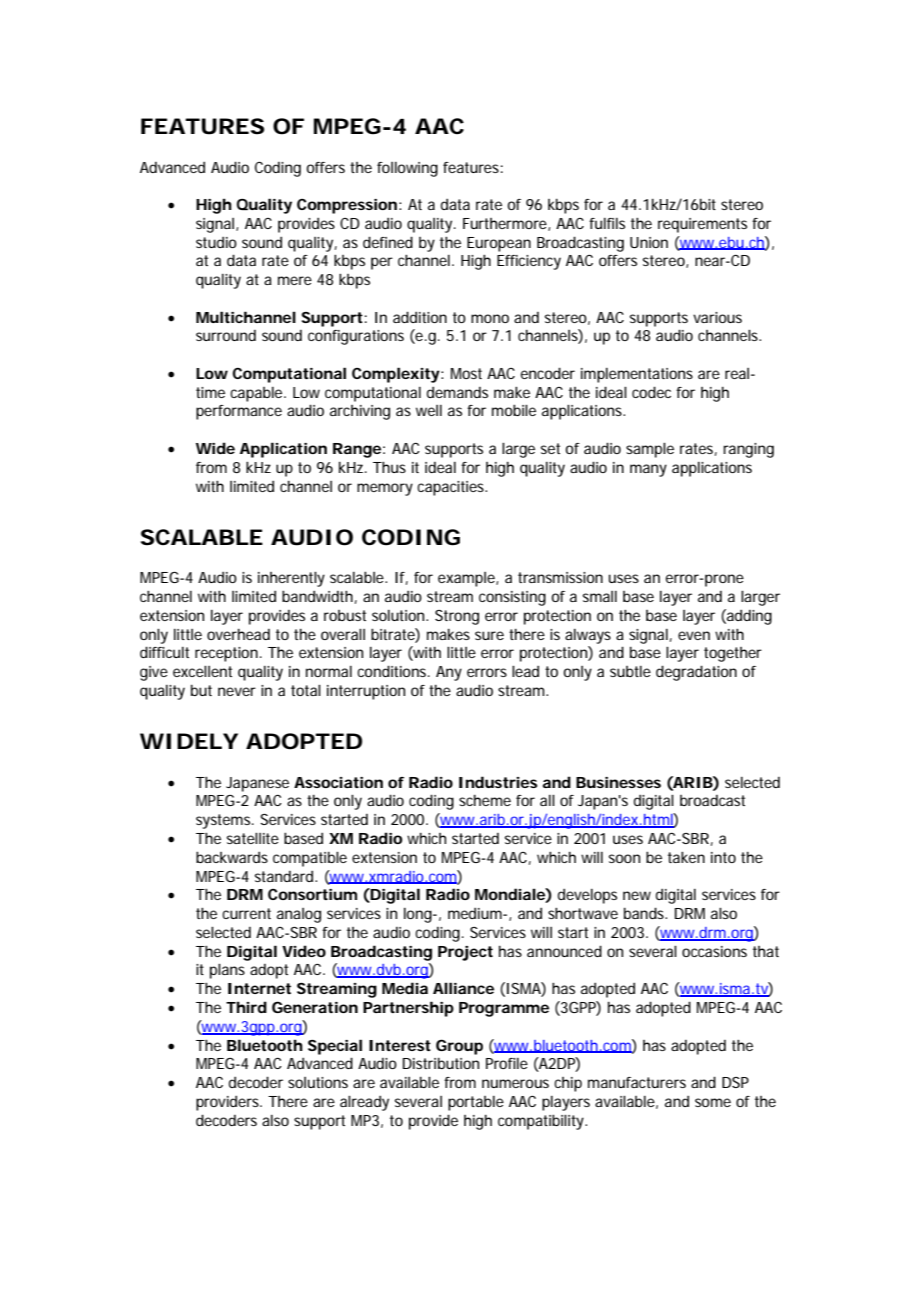  Describe the element at coordinates (694, 635) in the screenshot. I see `even` at that location.
